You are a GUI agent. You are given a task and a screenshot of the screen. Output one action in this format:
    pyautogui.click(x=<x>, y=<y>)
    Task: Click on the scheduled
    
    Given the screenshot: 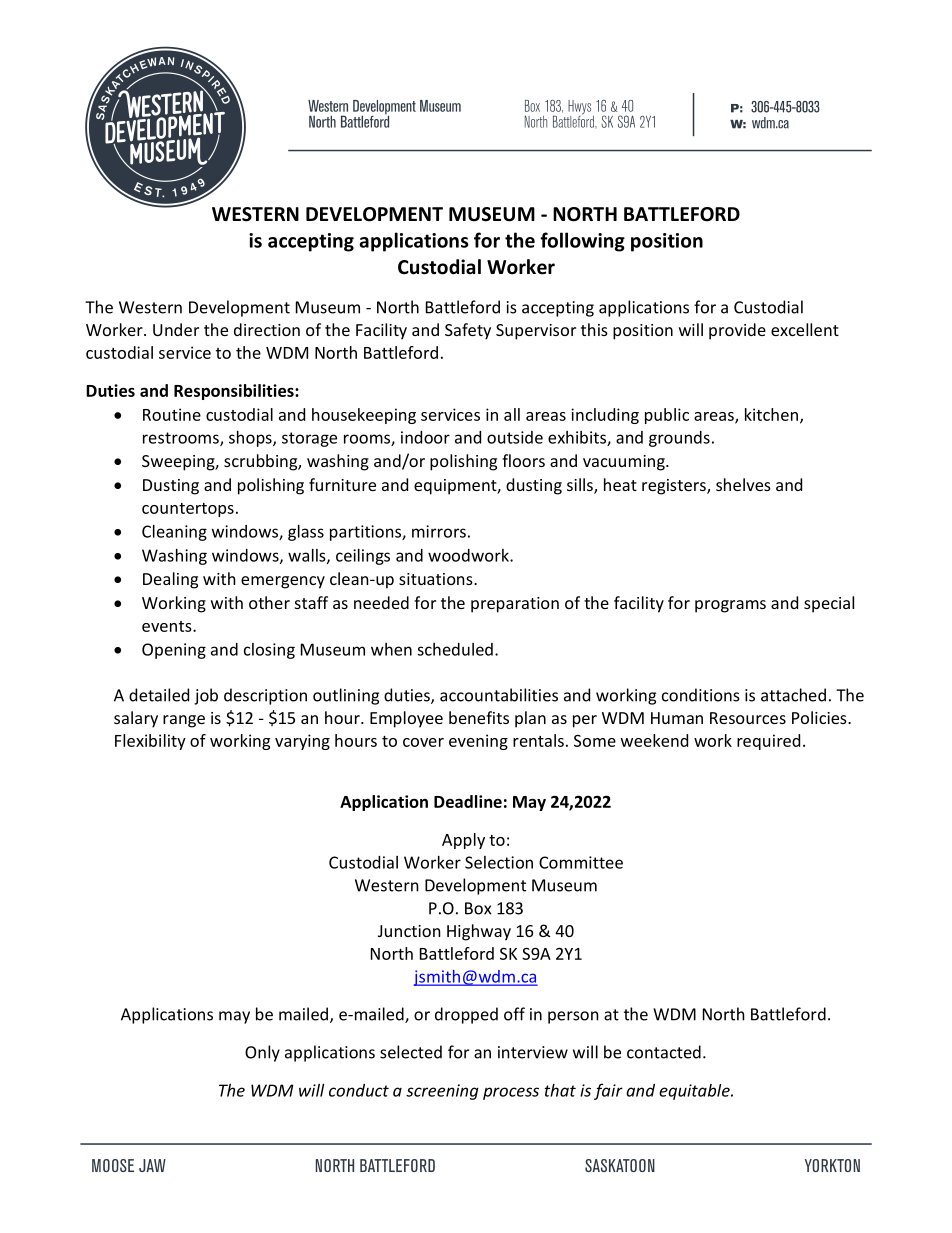 What is the action you would take?
    pyautogui.click(x=455, y=649)
